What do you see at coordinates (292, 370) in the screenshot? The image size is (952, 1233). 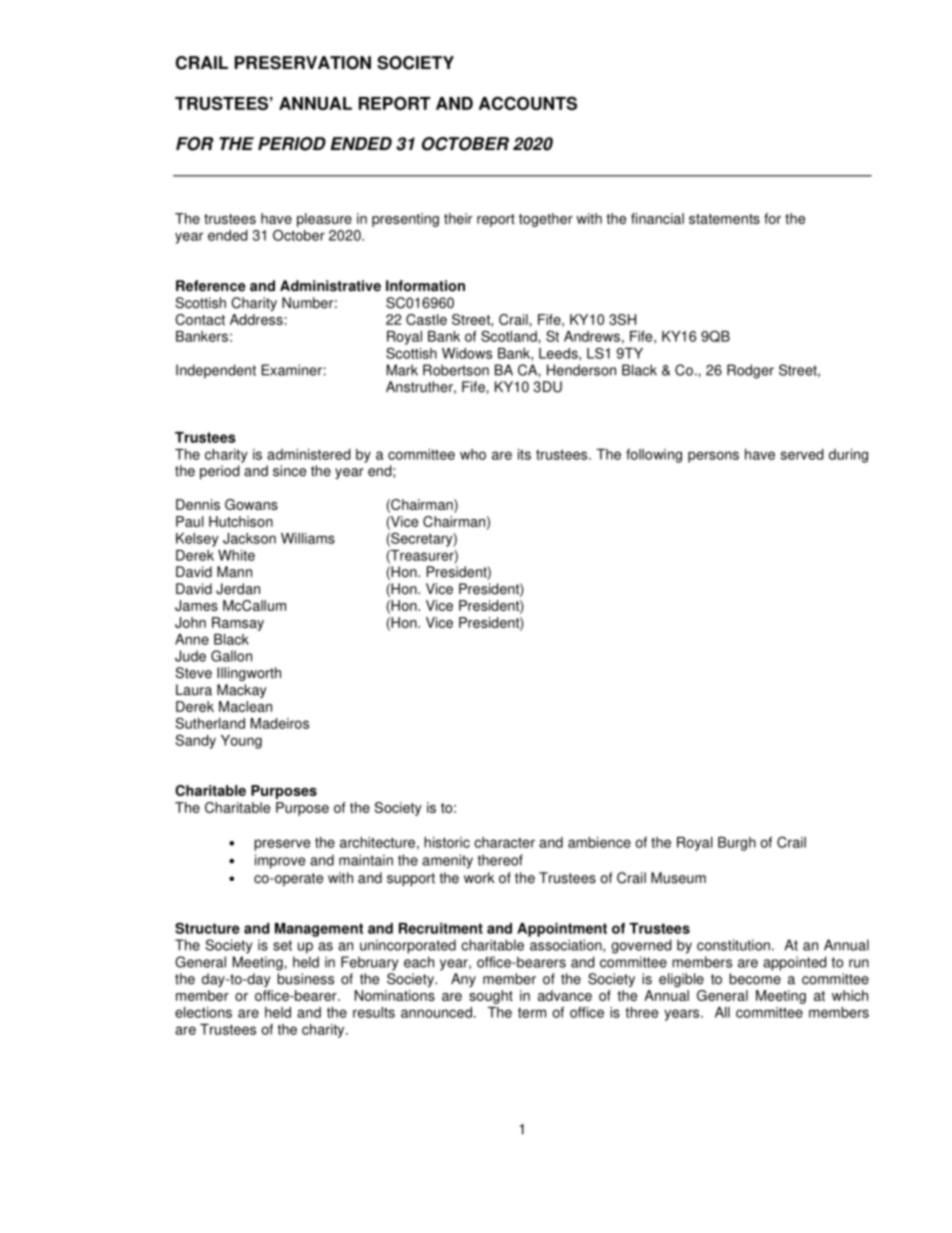 I see `Examiner` at bounding box center [292, 370].
